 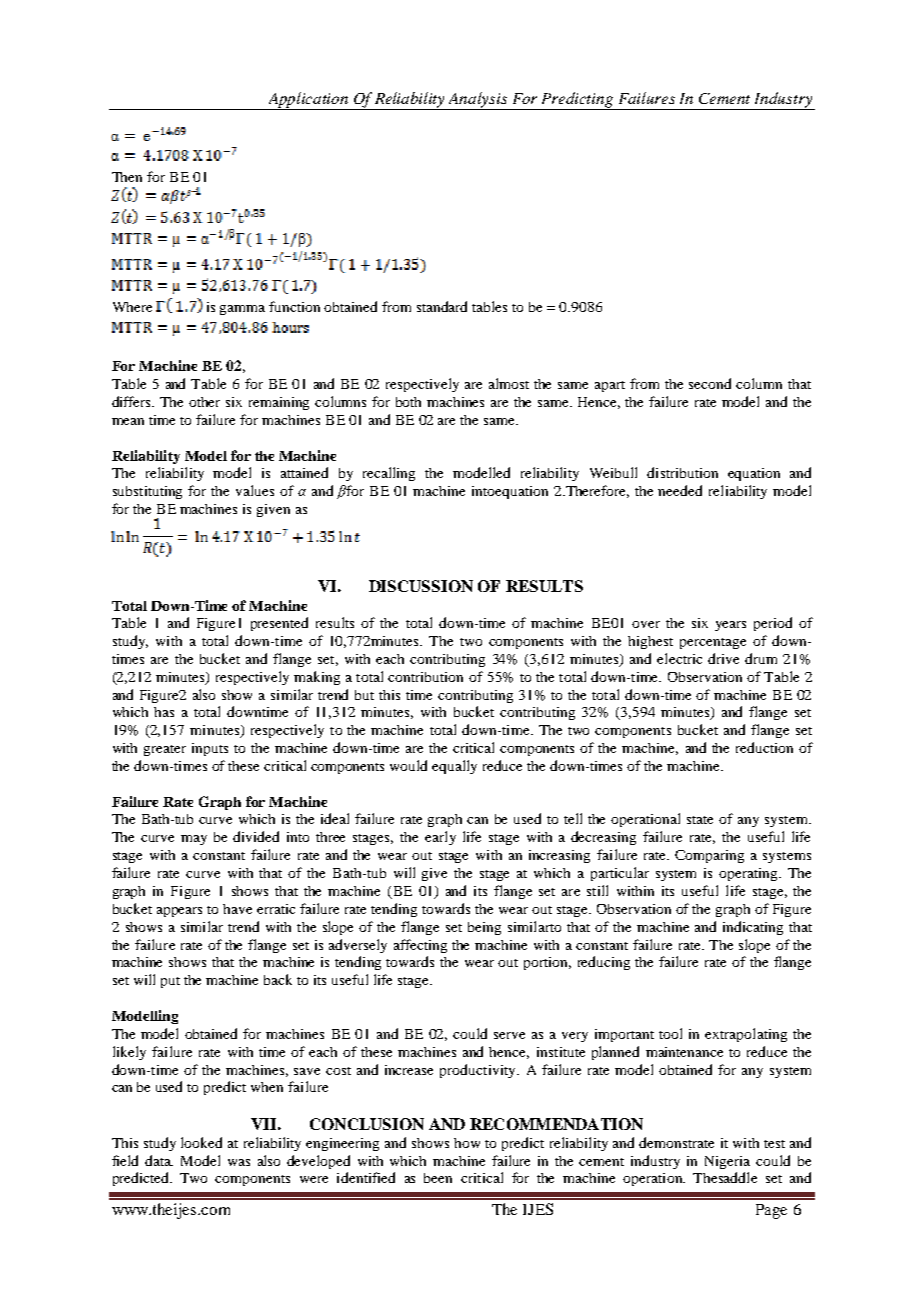 What do you see at coordinates (438, 1178) in the image?
I see `been` at bounding box center [438, 1178].
